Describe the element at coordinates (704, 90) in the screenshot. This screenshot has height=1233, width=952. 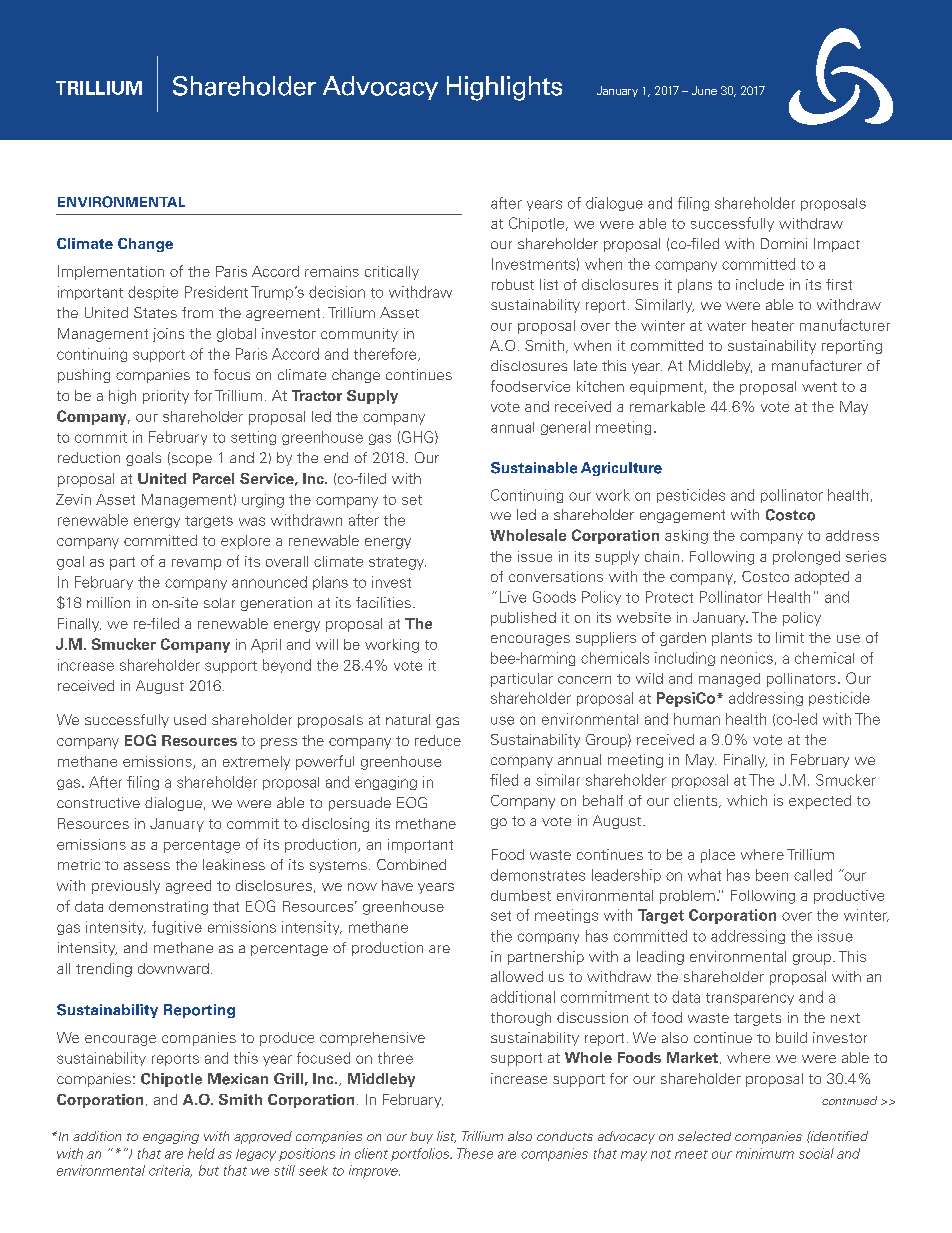
I see `June` at that location.
